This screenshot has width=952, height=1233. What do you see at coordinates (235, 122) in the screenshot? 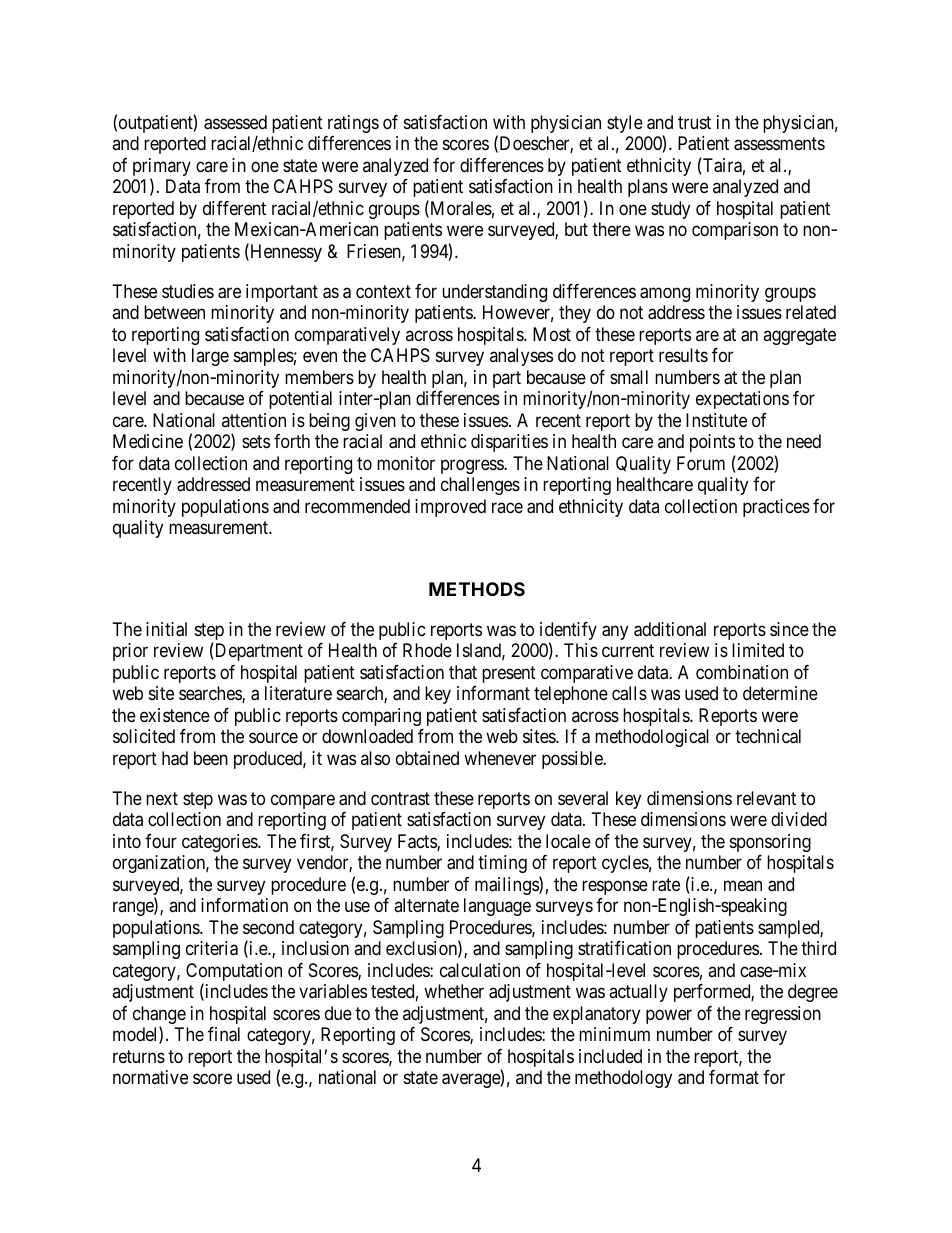
I see `assessed` at bounding box center [235, 122].
